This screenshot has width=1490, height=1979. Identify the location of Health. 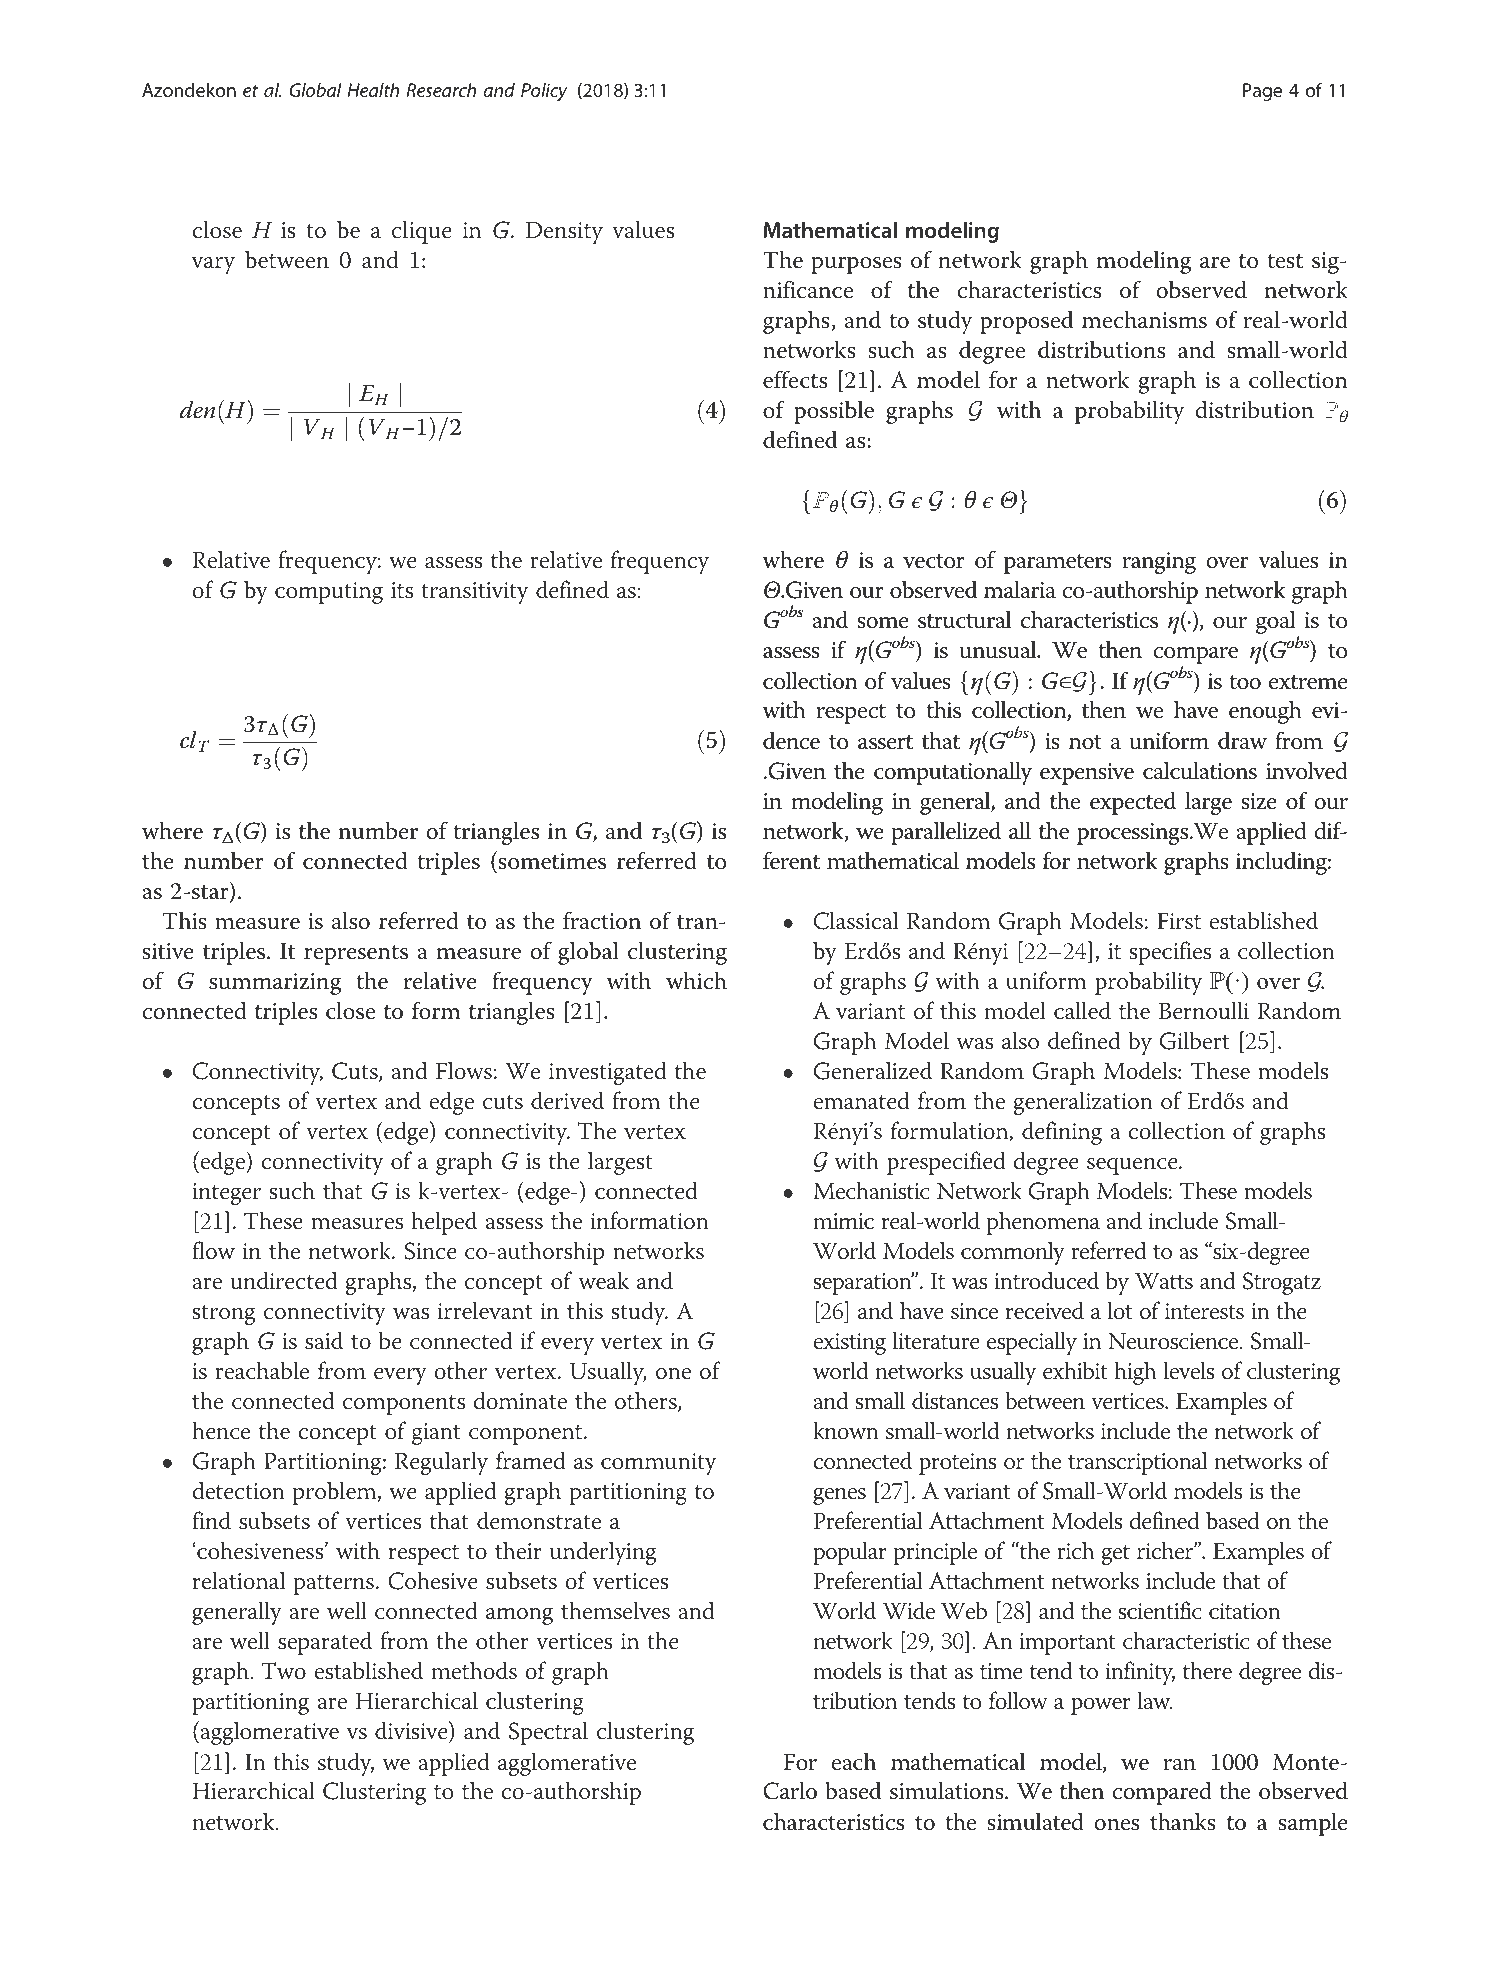
(373, 89).
